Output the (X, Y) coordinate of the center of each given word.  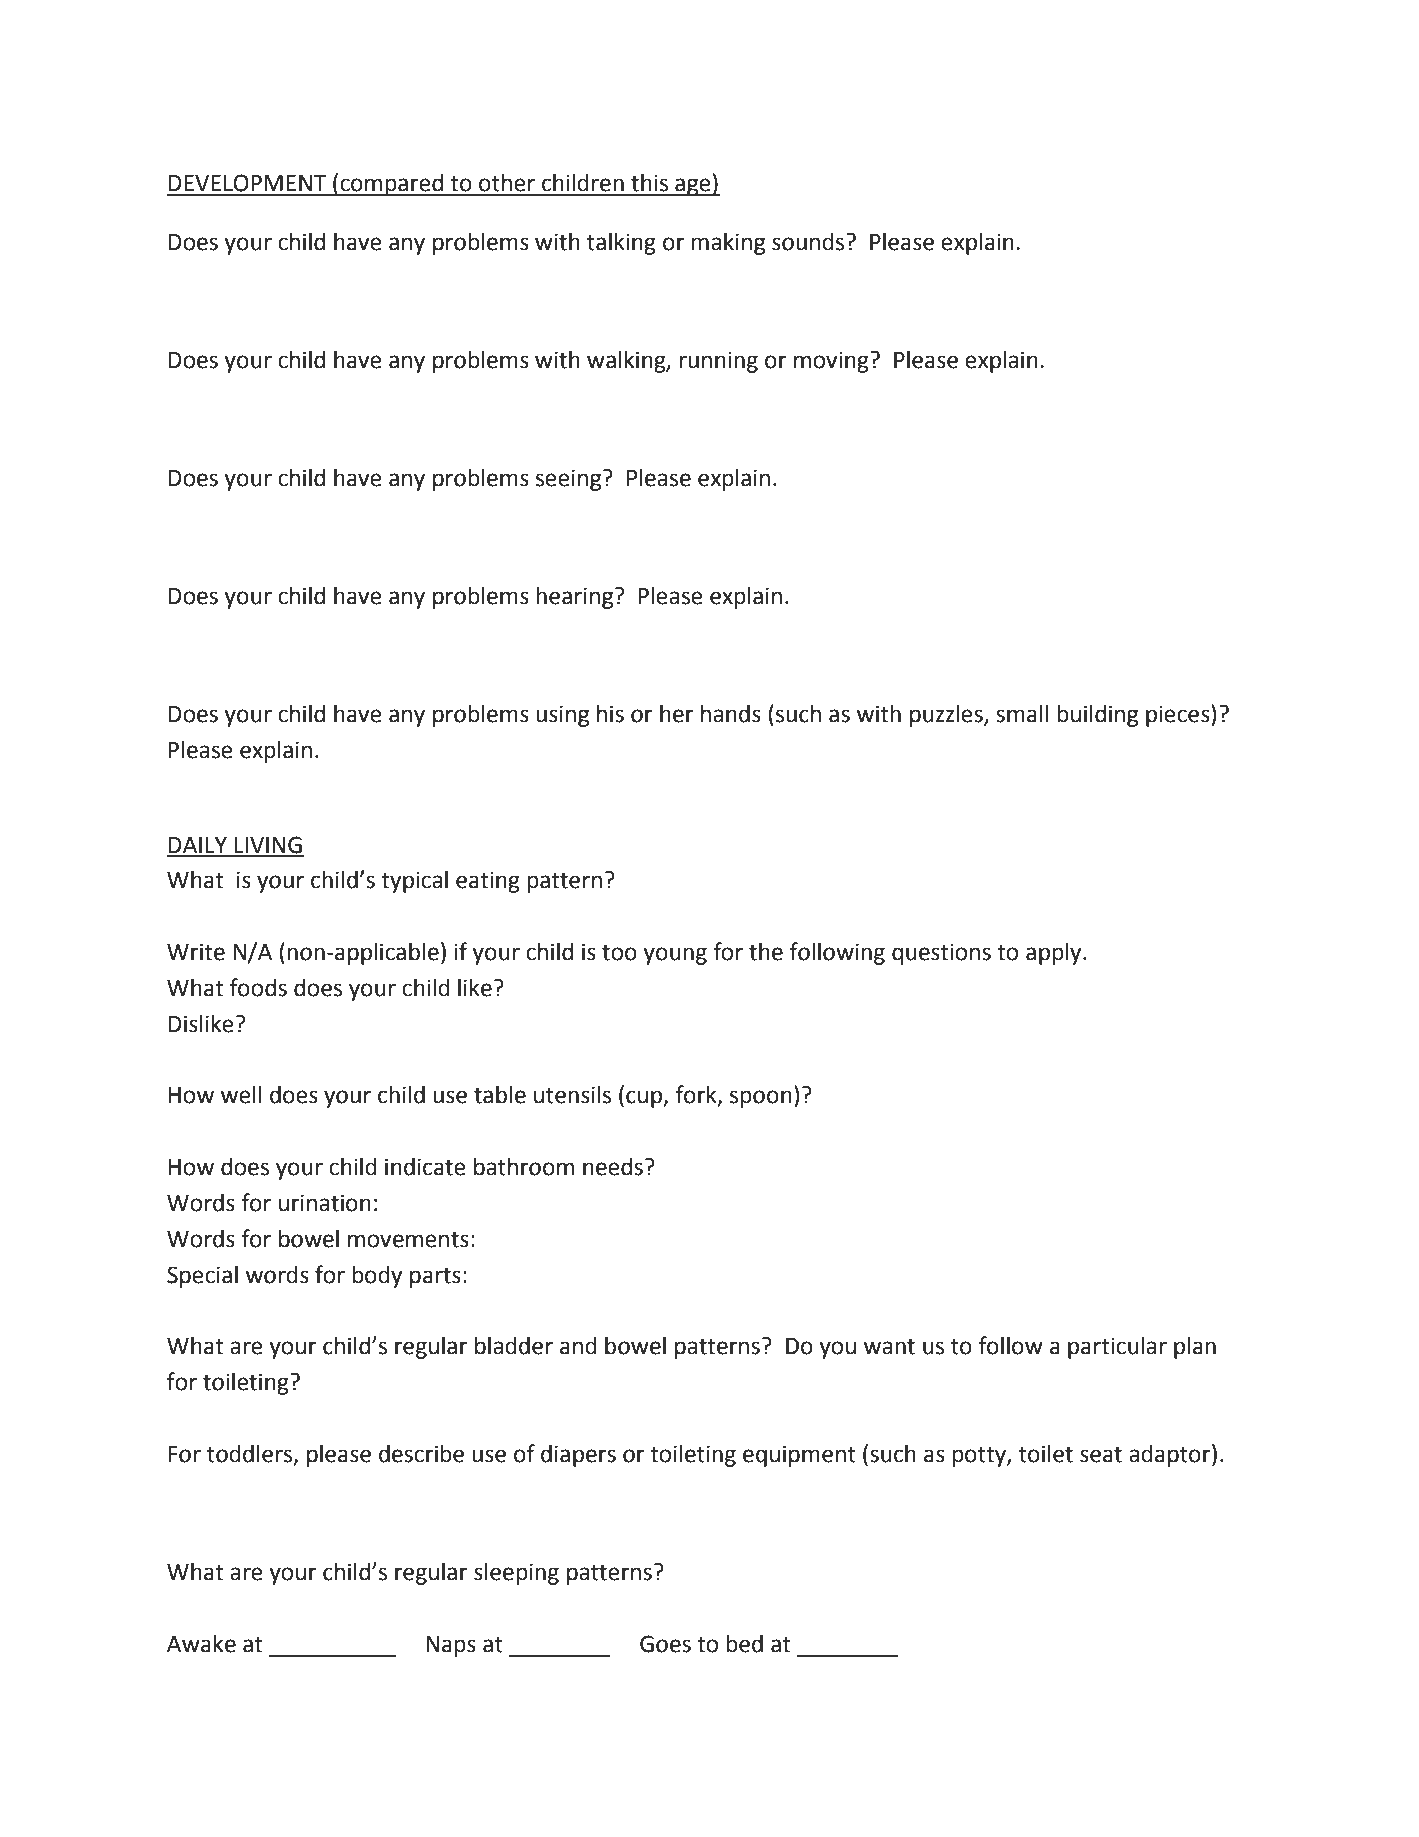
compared (392, 185)
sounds (809, 242)
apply (1055, 954)
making (728, 243)
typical (414, 881)
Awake (201, 1644)
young (675, 956)
